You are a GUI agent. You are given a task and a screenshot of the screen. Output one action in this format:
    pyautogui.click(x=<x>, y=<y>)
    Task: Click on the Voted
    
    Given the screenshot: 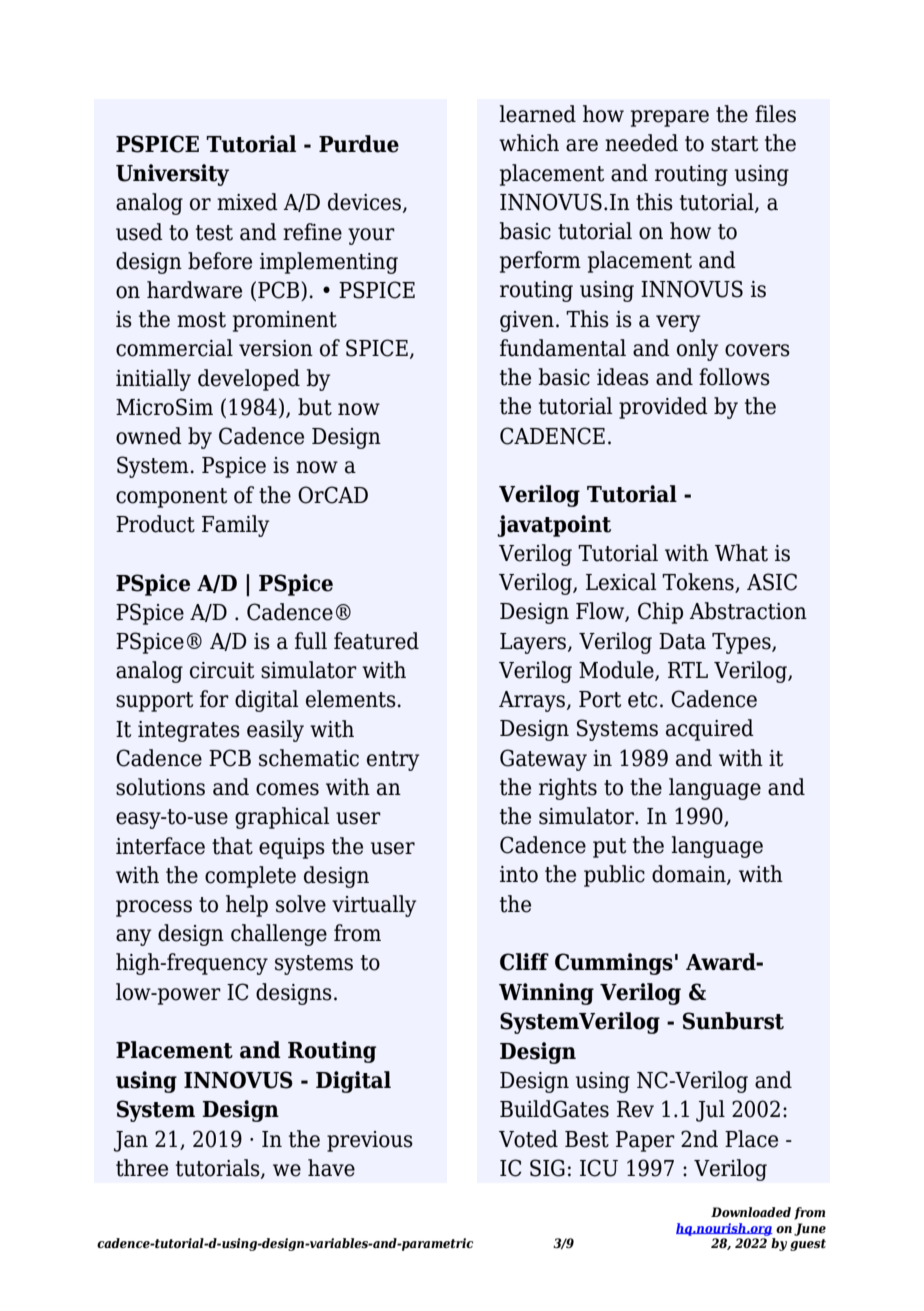 What is the action you would take?
    pyautogui.click(x=528, y=1139)
